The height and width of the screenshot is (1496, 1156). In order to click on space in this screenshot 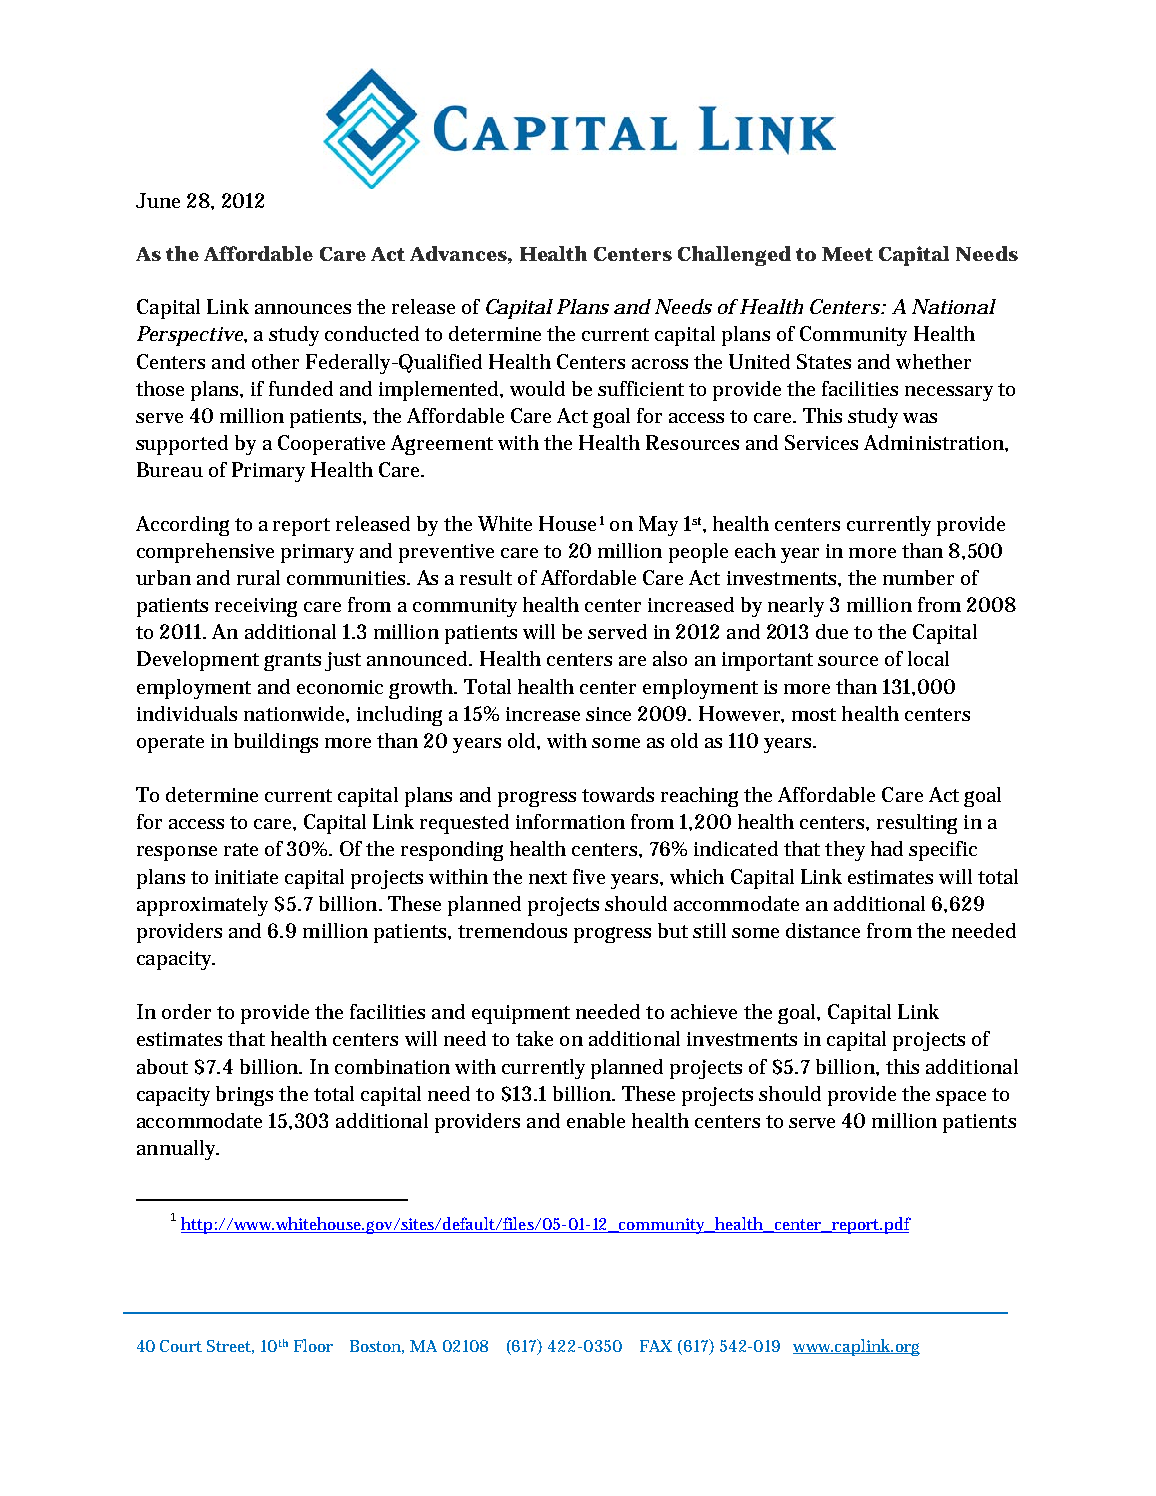, I will do `click(961, 1098)`.
